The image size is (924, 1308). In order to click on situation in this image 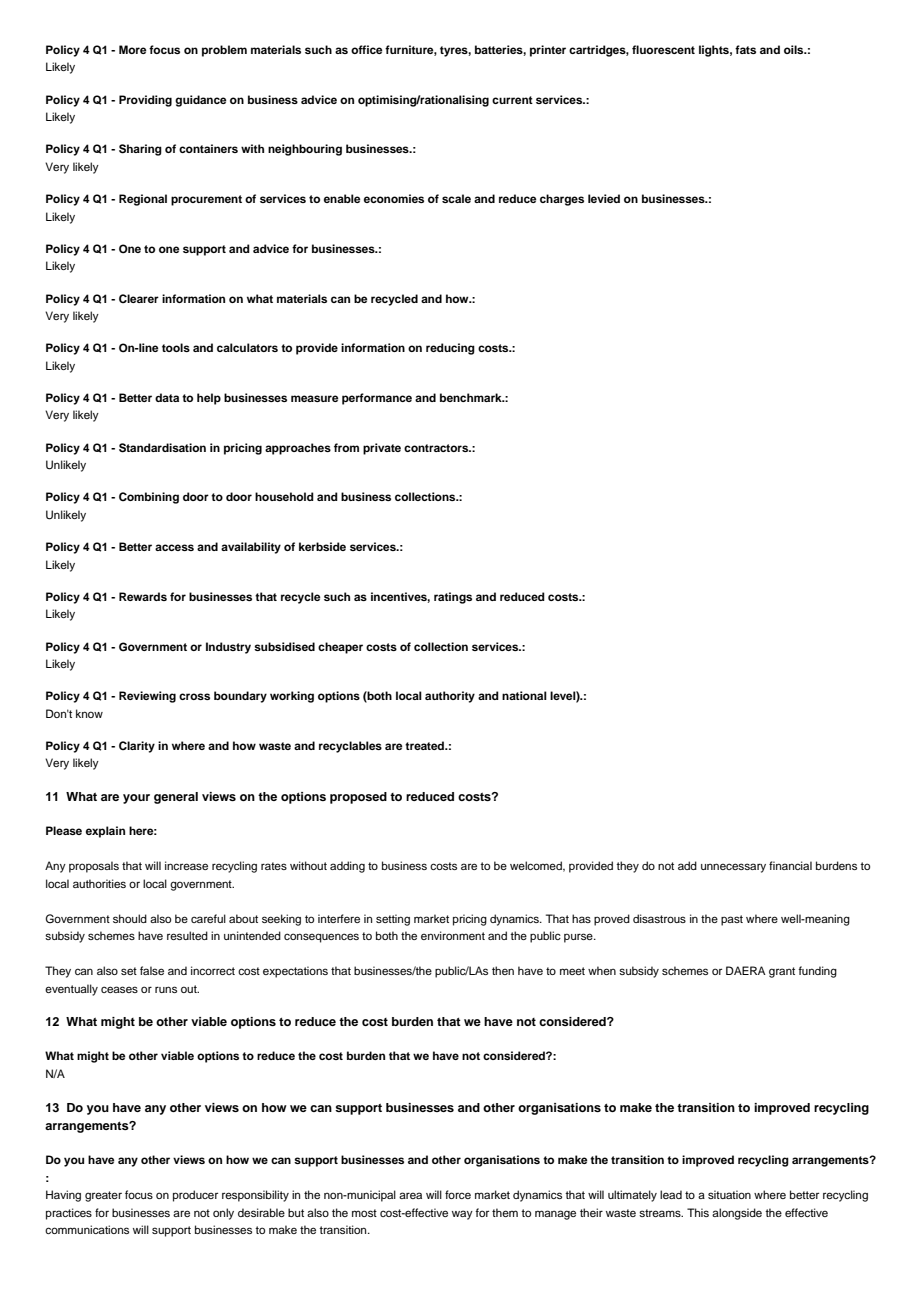, I will do `click(729, 1194)`.
